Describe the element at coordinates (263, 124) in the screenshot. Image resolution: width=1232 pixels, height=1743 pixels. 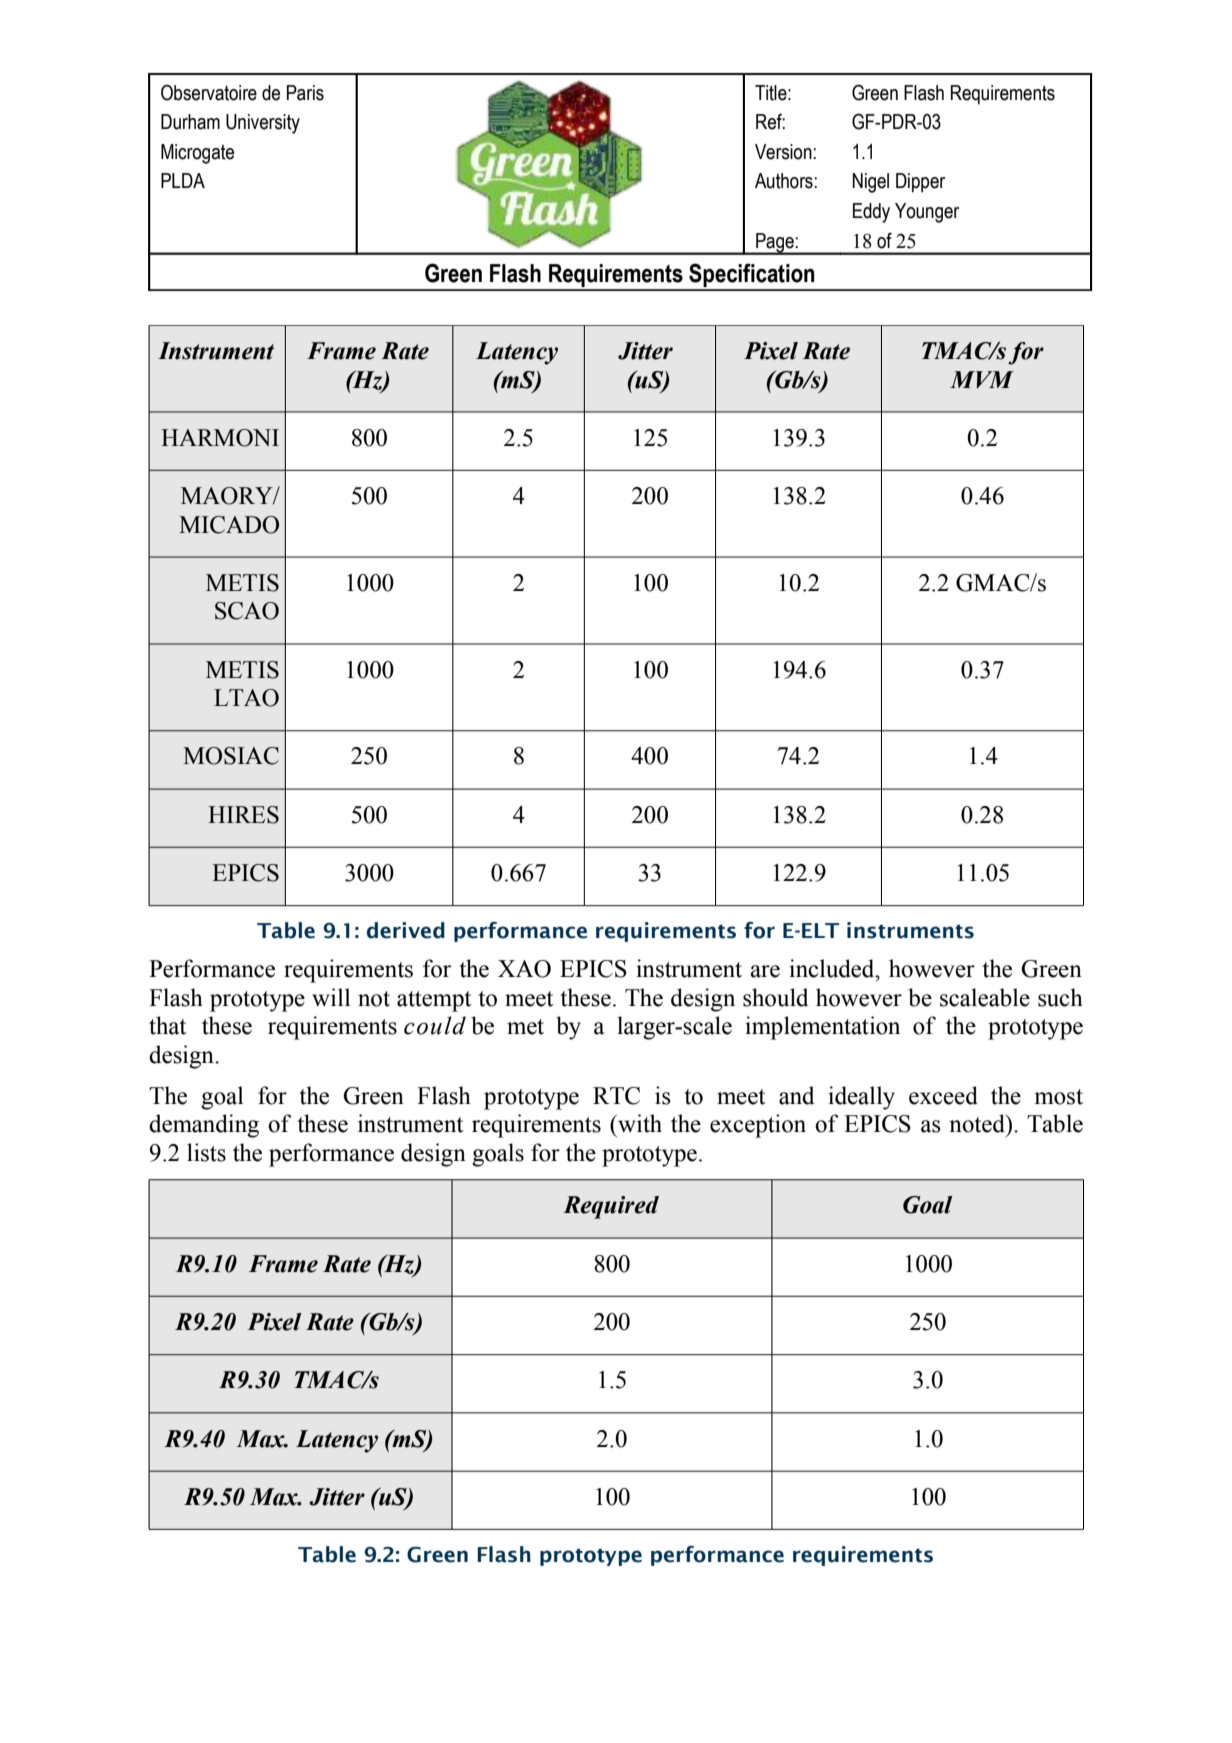
I see `University` at that location.
